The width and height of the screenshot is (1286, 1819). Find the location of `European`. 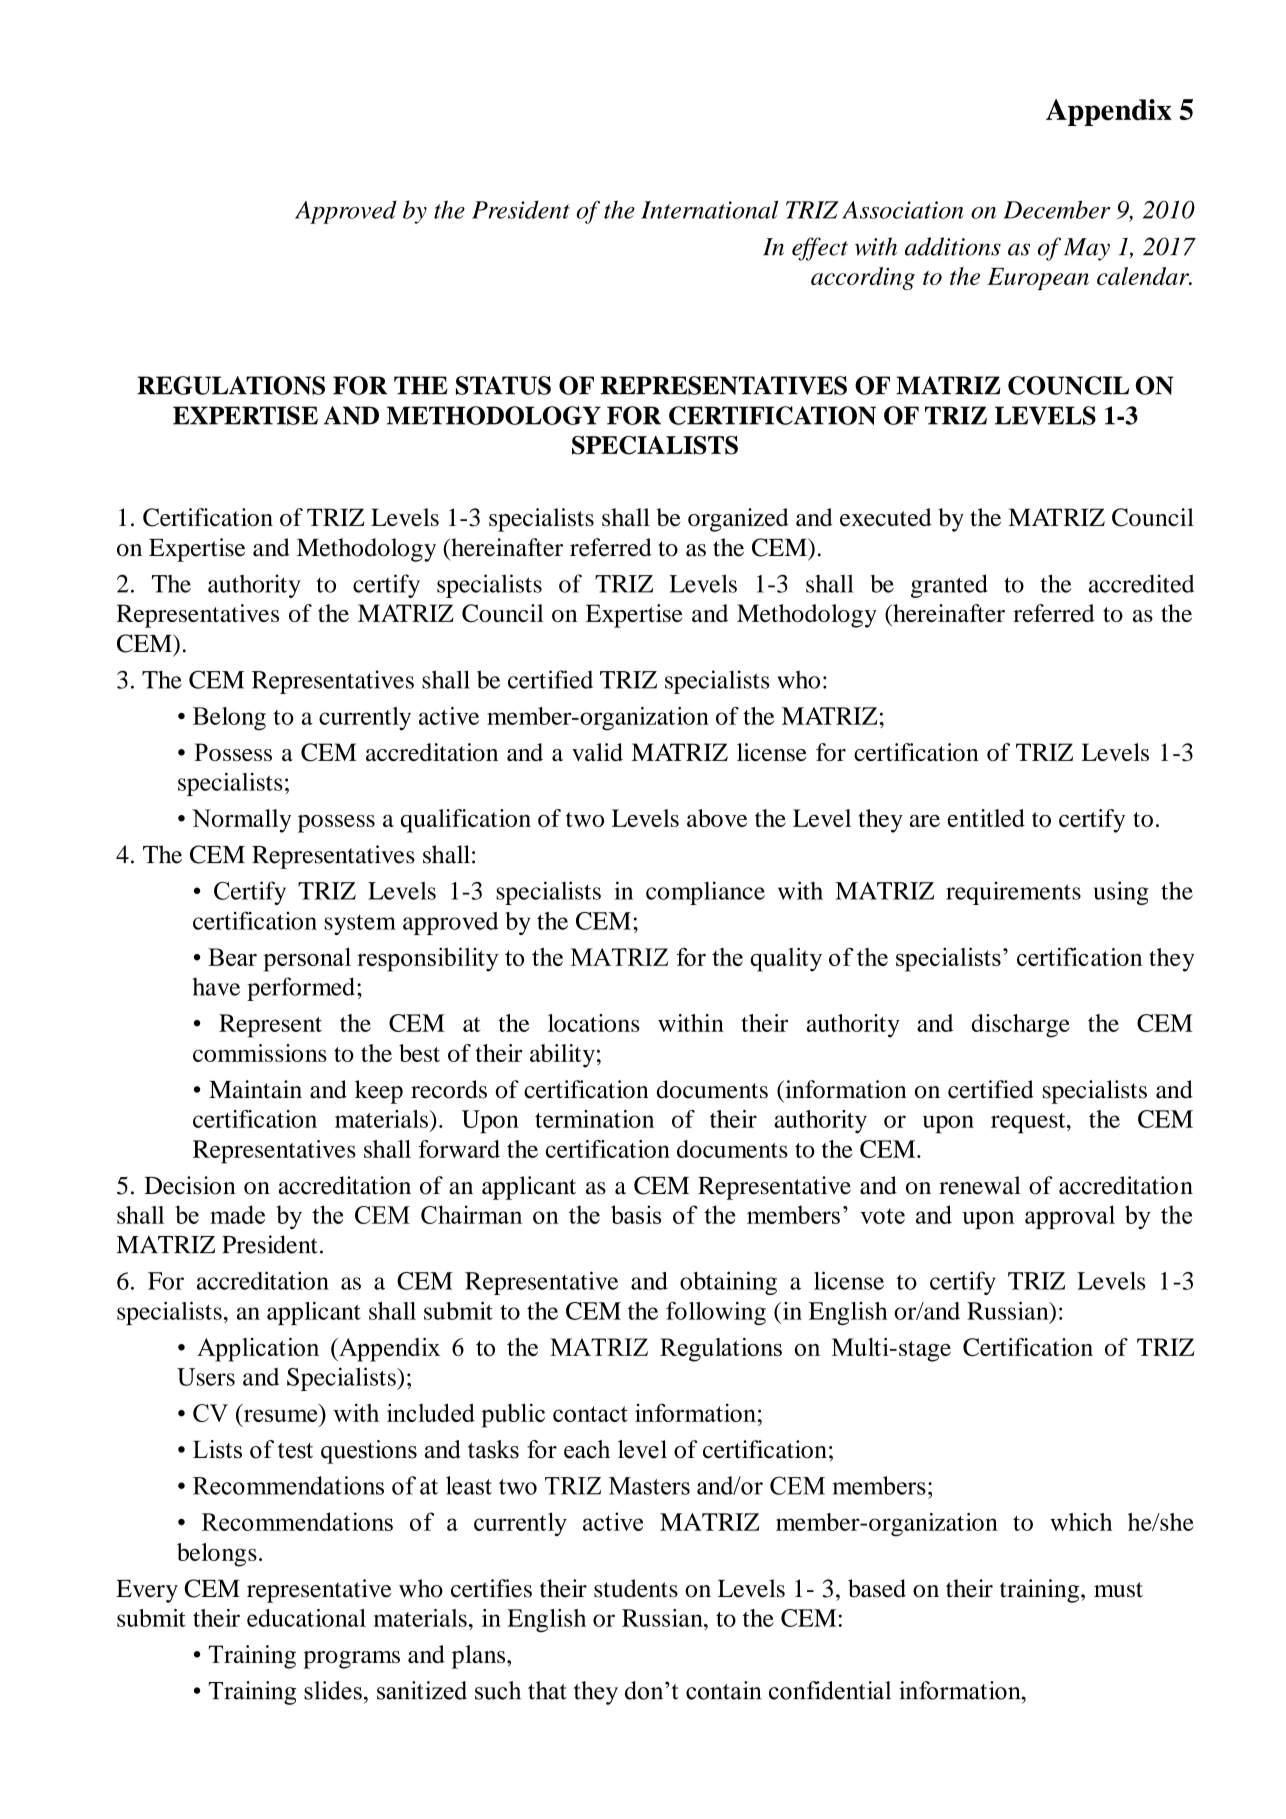

European is located at coordinates (1038, 279).
